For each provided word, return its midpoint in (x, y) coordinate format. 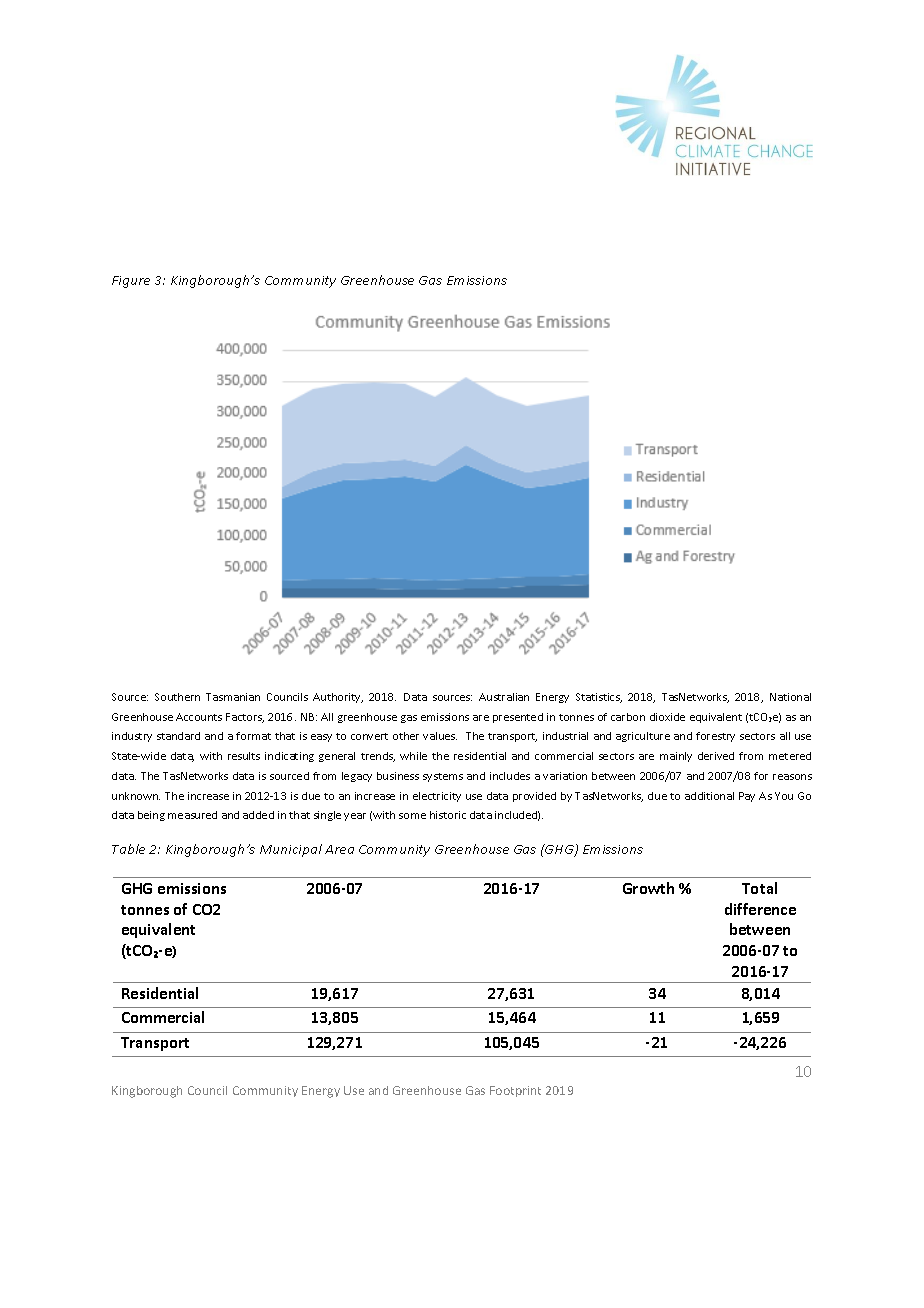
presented (518, 718)
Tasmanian (233, 697)
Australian (504, 697)
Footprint (515, 1091)
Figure (131, 282)
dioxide (667, 717)
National (790, 697)
